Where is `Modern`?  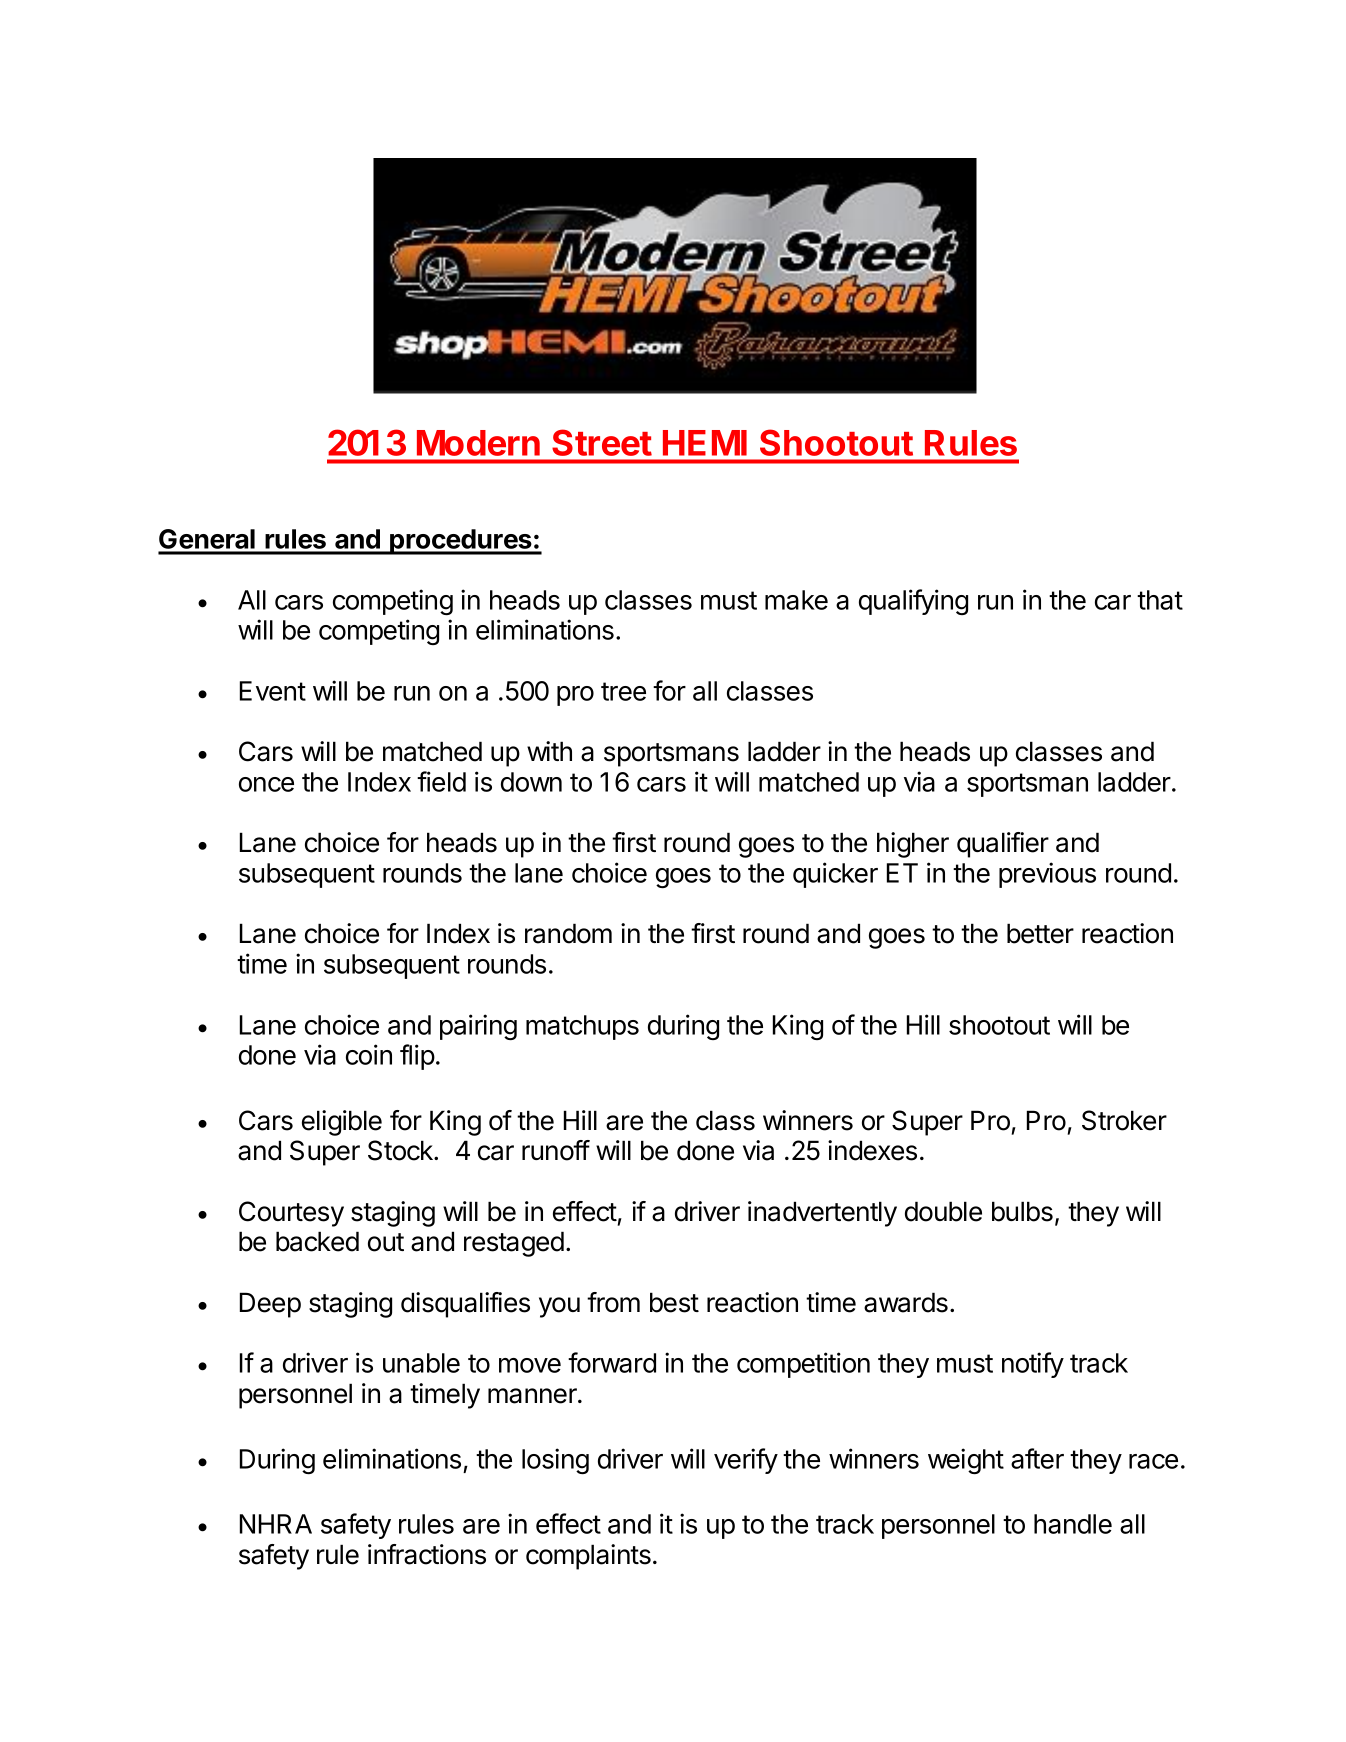
Modern is located at coordinates (478, 443).
